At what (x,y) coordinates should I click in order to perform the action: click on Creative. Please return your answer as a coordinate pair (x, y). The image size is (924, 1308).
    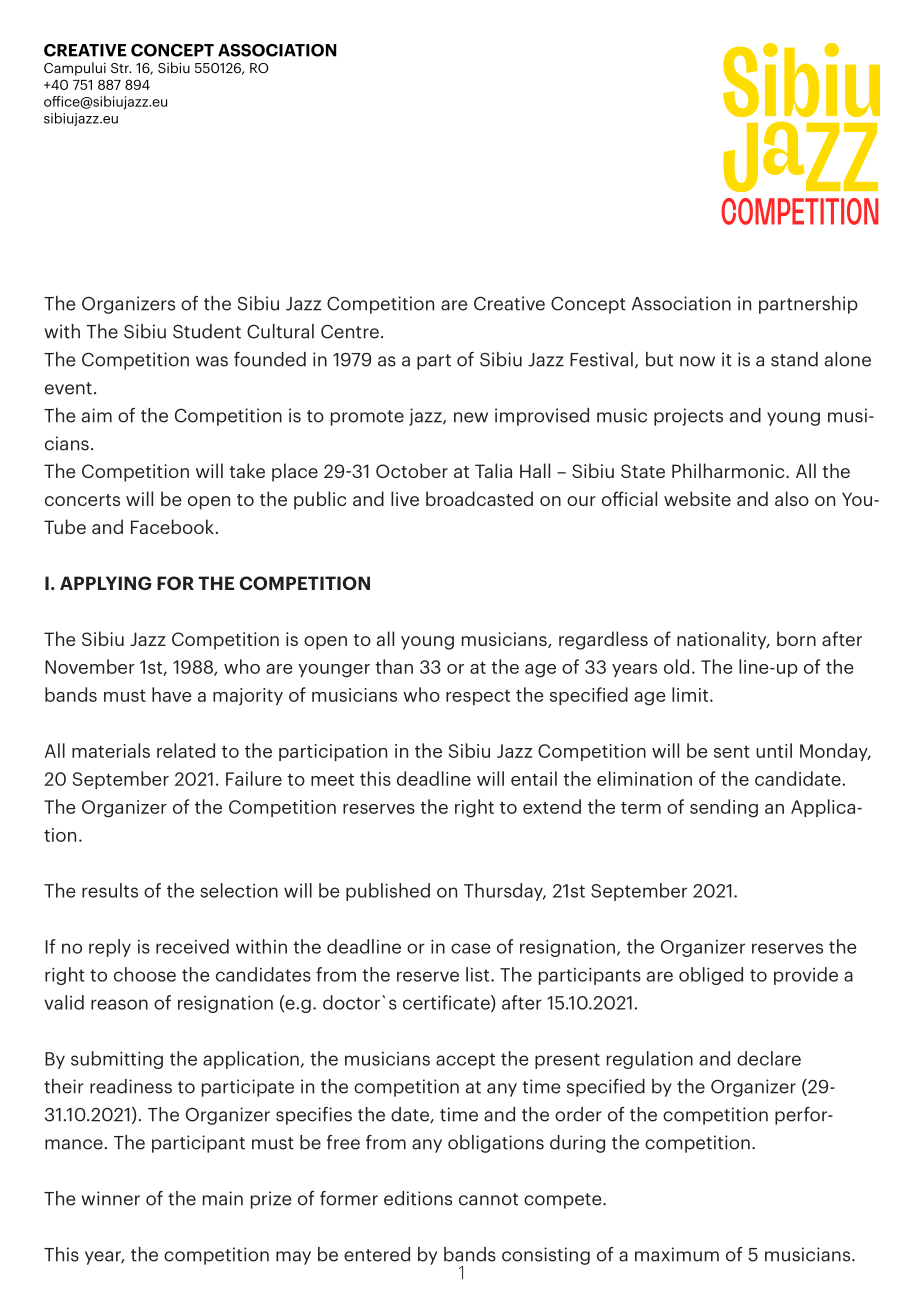
    Looking at the image, I should click on (509, 303).
